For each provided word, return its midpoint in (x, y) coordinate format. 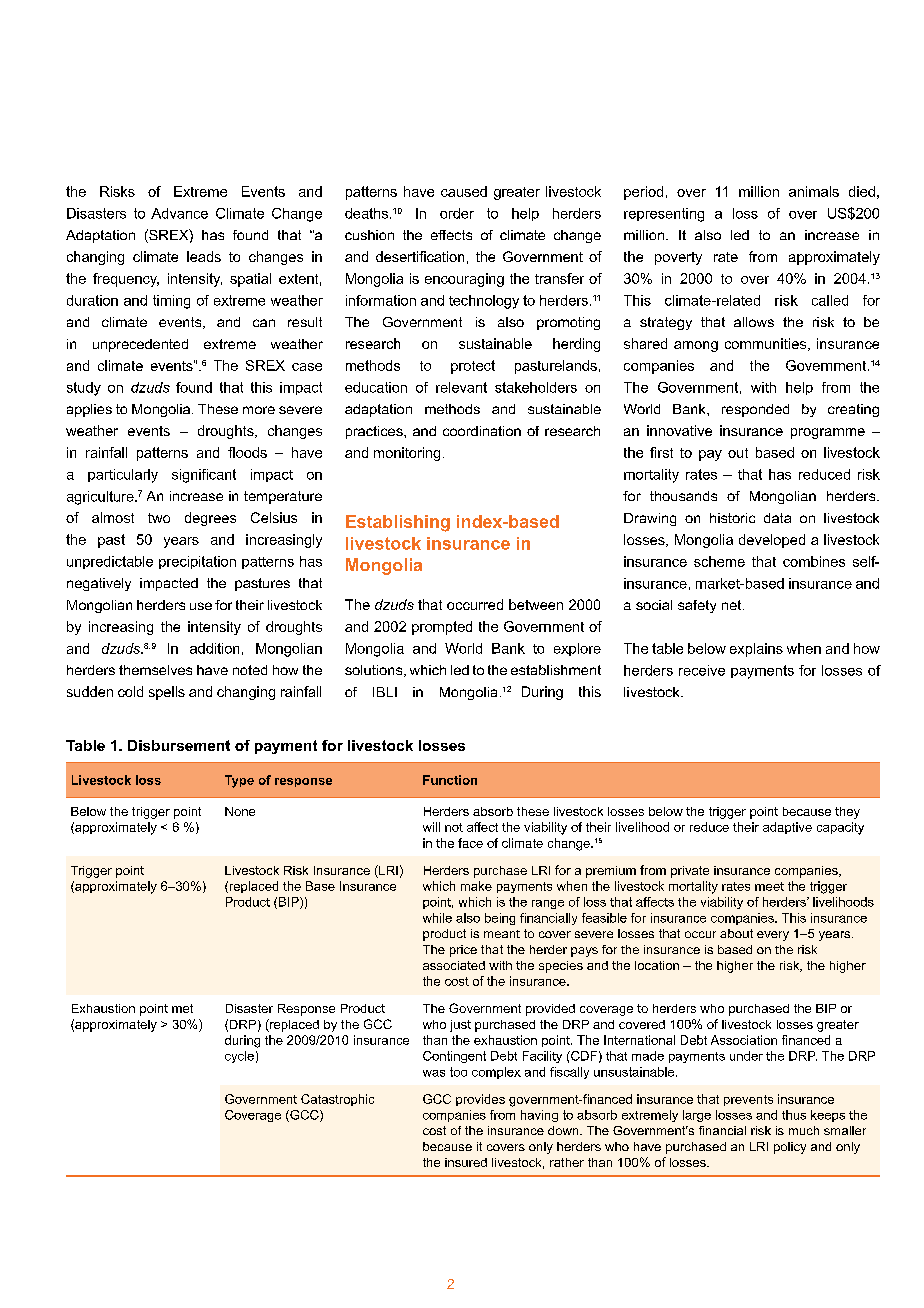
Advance (179, 213)
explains (756, 650)
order (457, 213)
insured (466, 1162)
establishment (556, 670)
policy (790, 1148)
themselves (155, 670)
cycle (239, 1057)
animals (814, 191)
